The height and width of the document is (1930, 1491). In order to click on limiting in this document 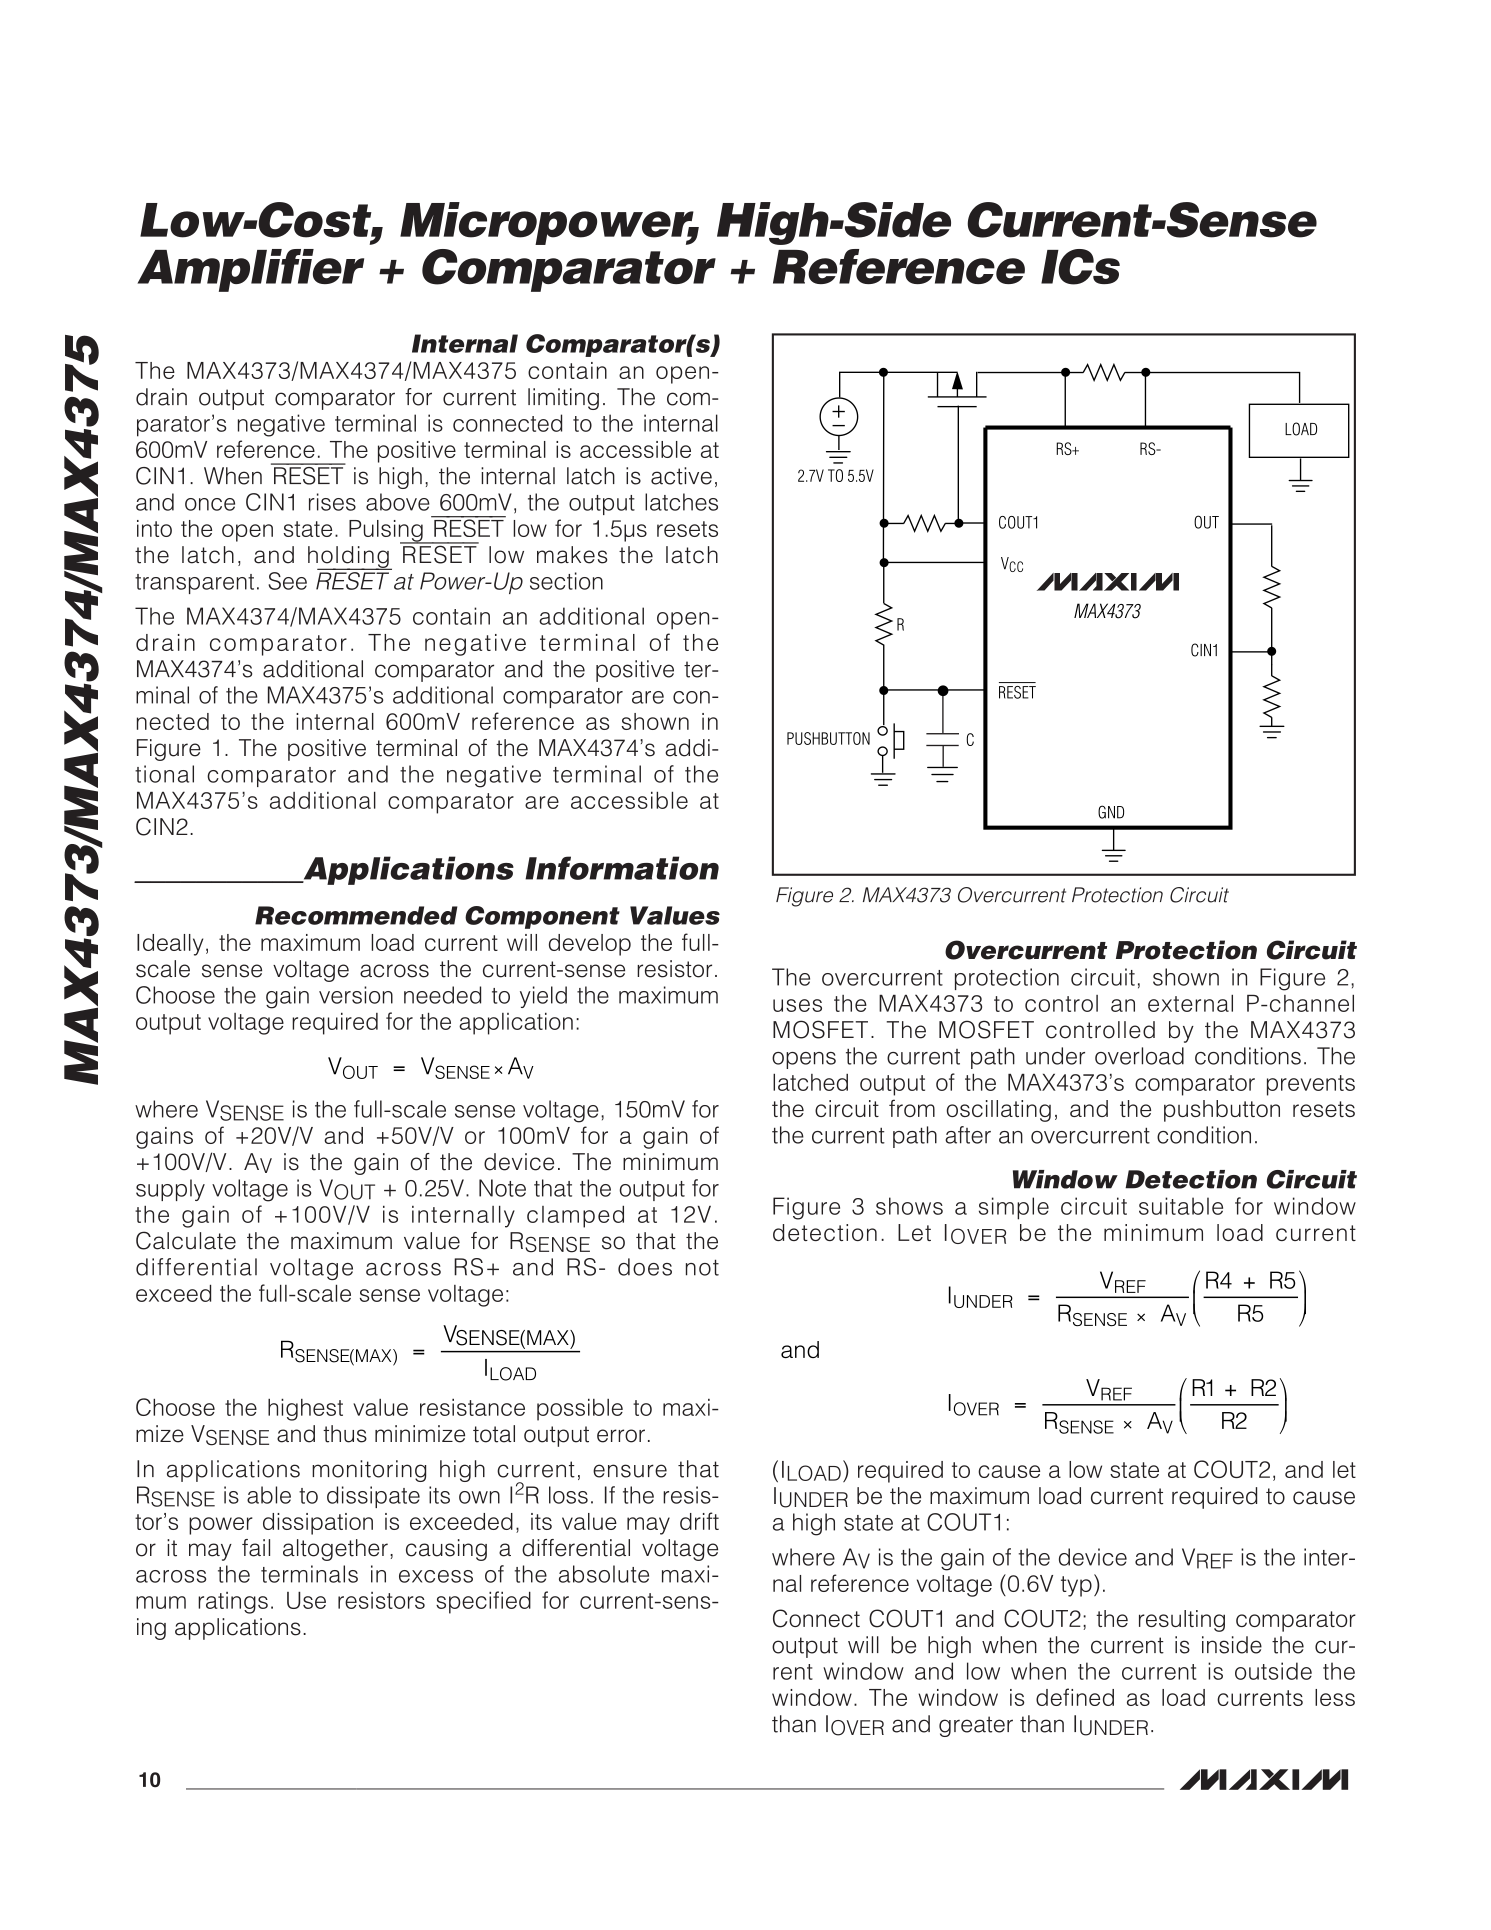, I will do `click(563, 399)`.
